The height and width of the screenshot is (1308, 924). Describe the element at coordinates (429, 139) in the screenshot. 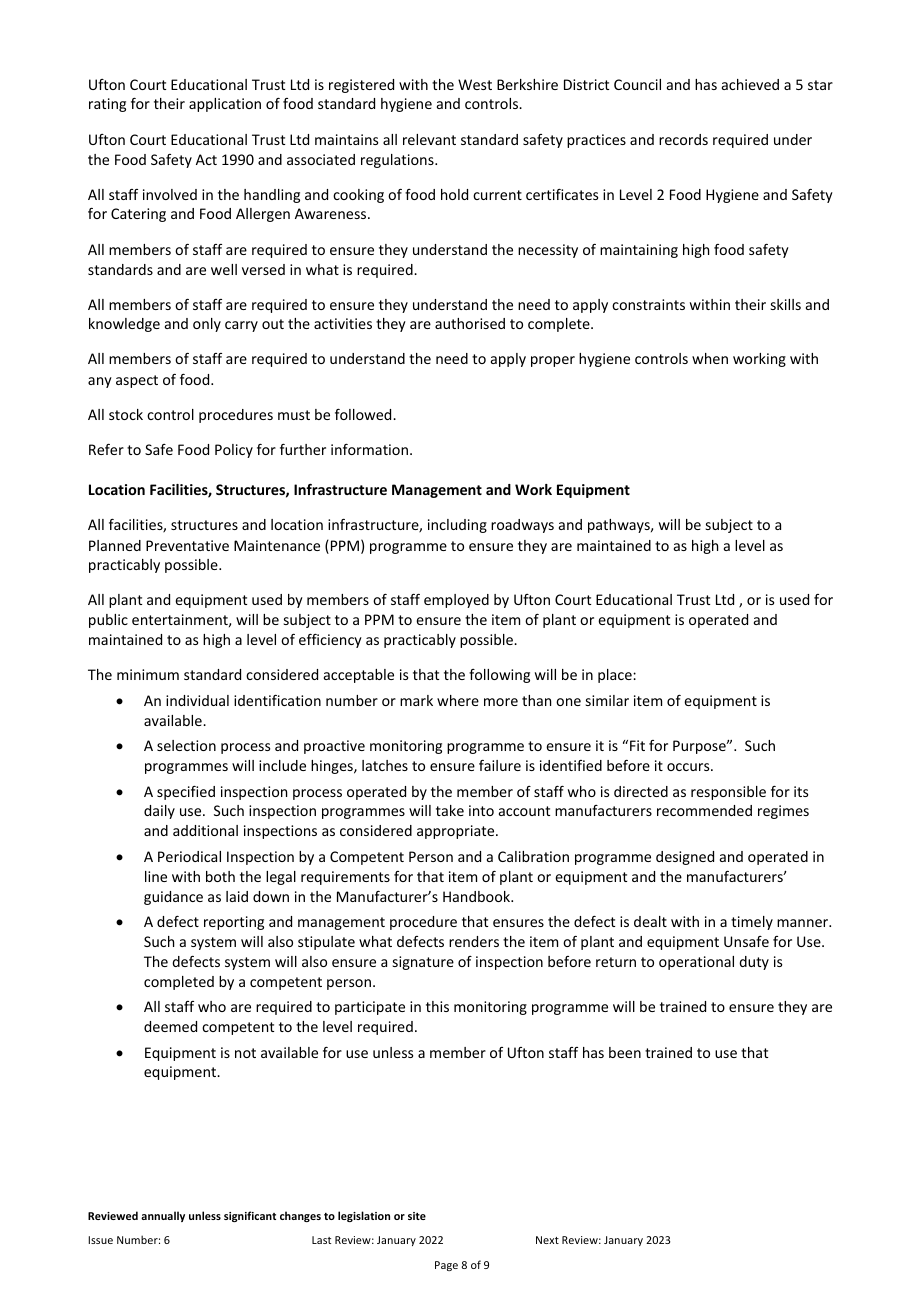

I see `relevant` at that location.
